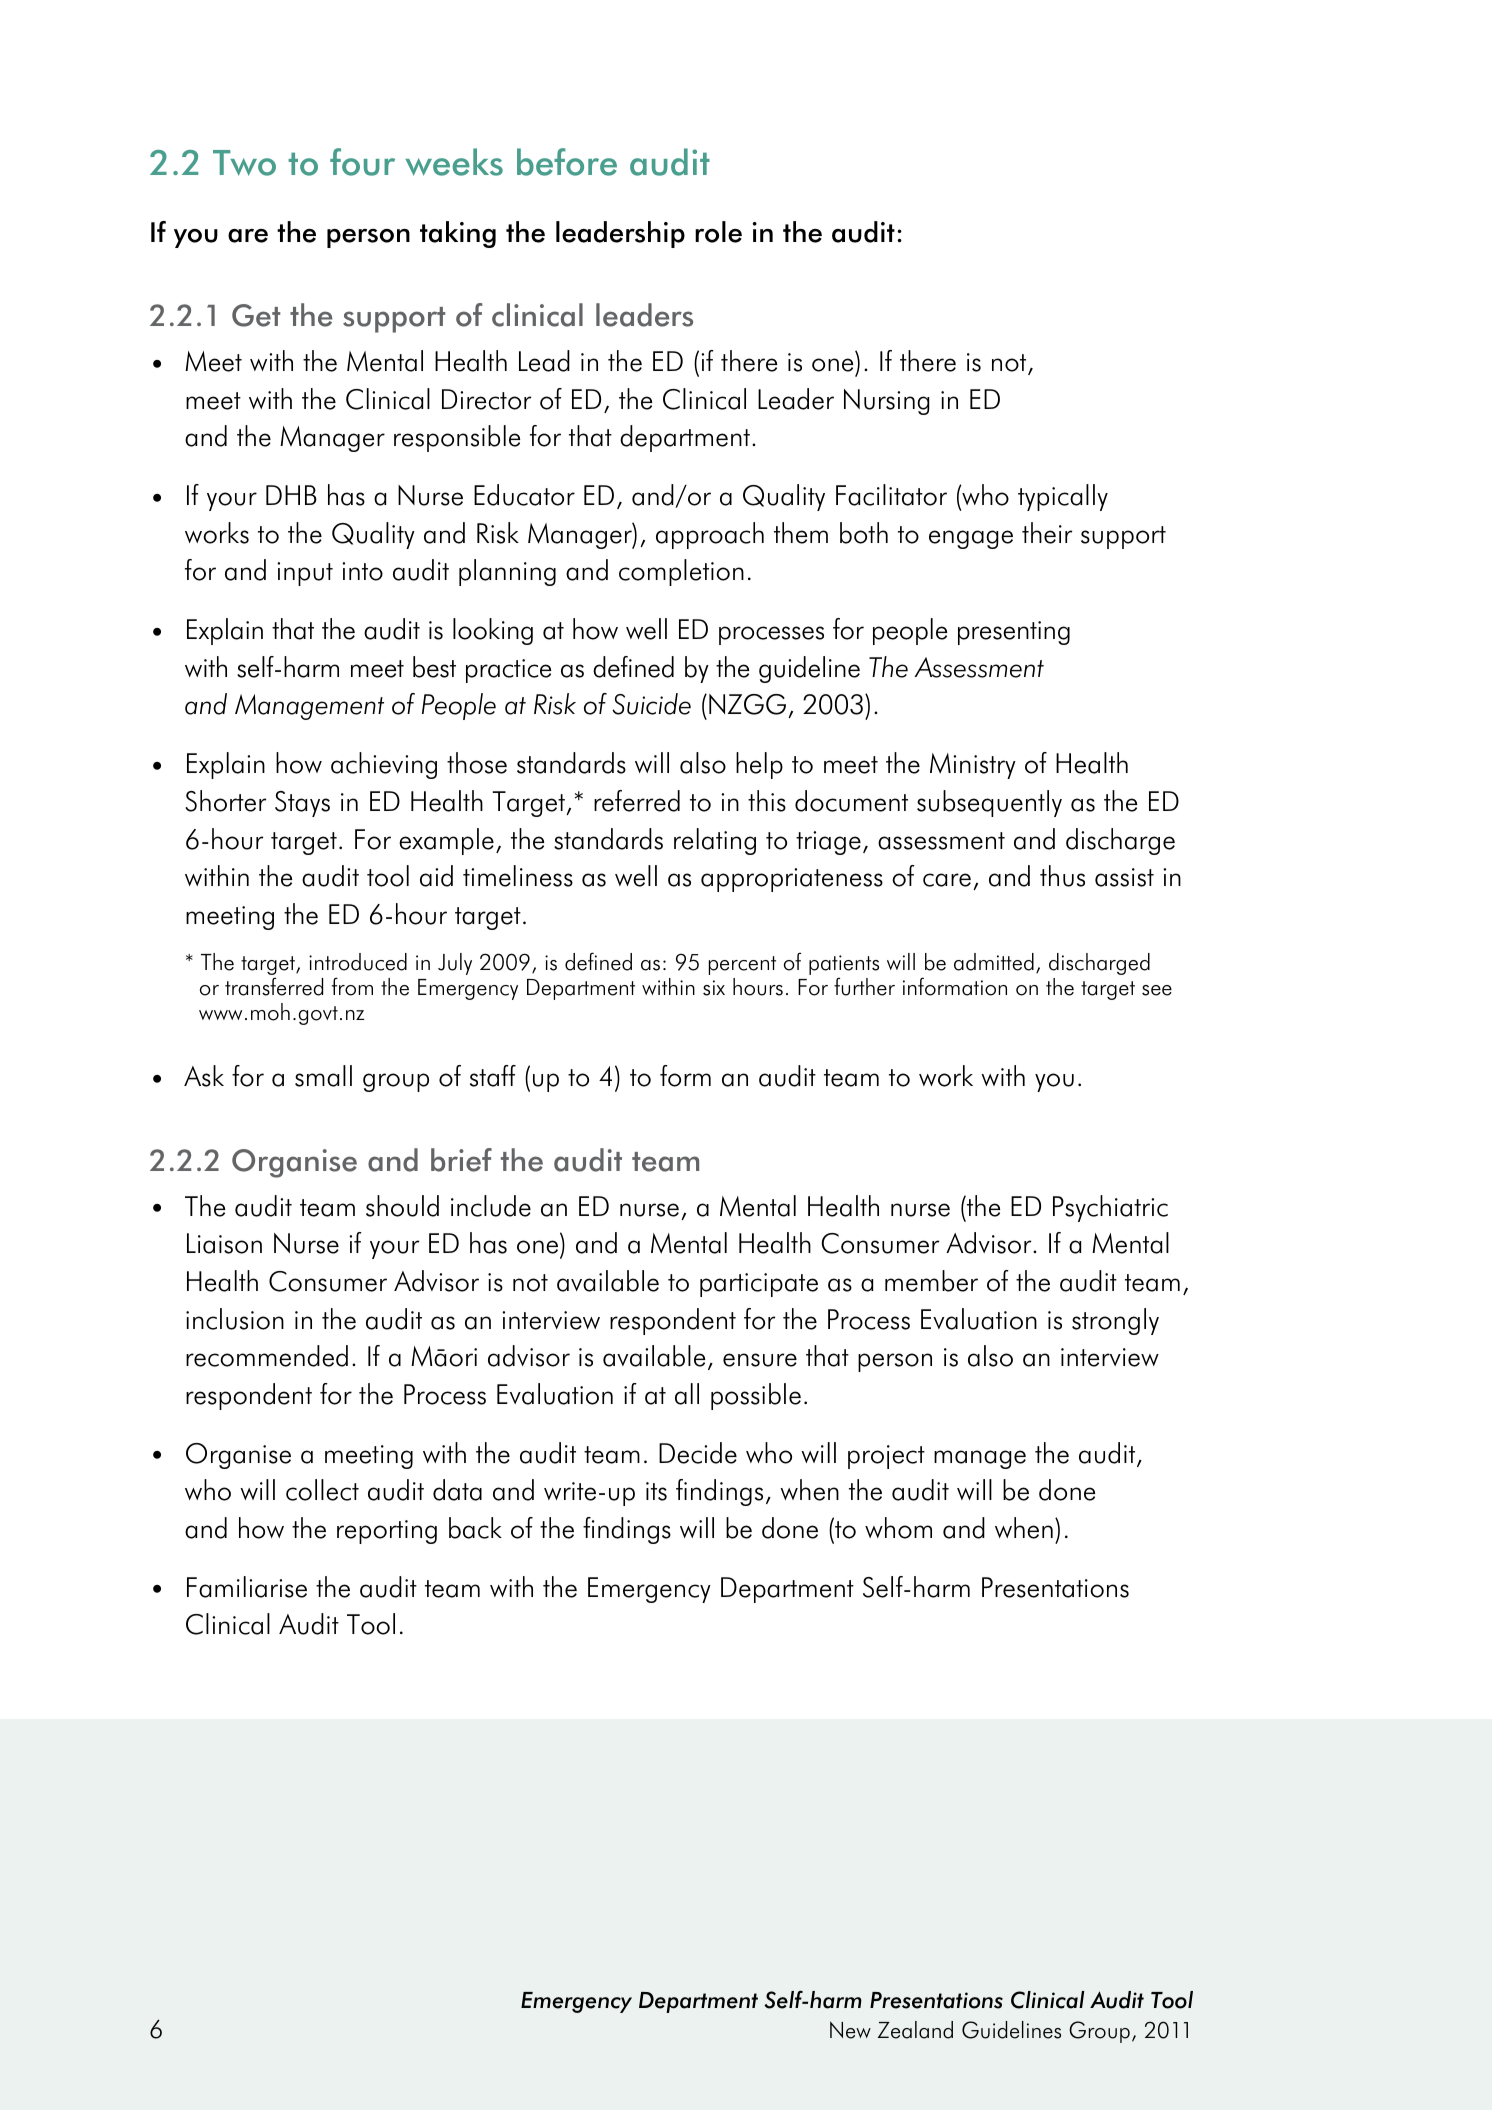 This image has height=2110, width=1492. I want to click on role, so click(718, 232).
